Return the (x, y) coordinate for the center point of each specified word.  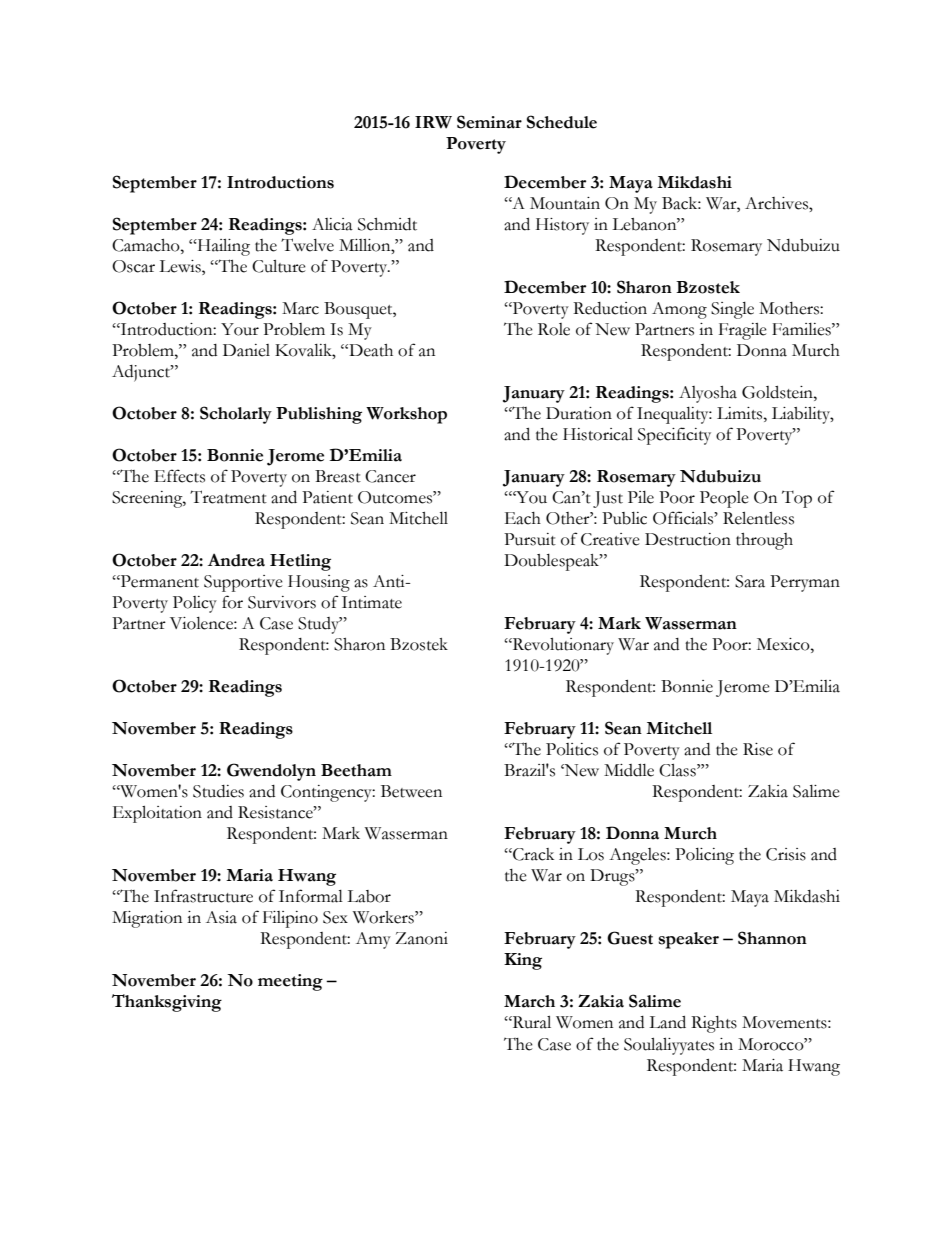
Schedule (562, 122)
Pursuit (530, 539)
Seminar (489, 122)
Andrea (236, 560)
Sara (750, 581)
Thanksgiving (167, 1003)
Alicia (332, 224)
